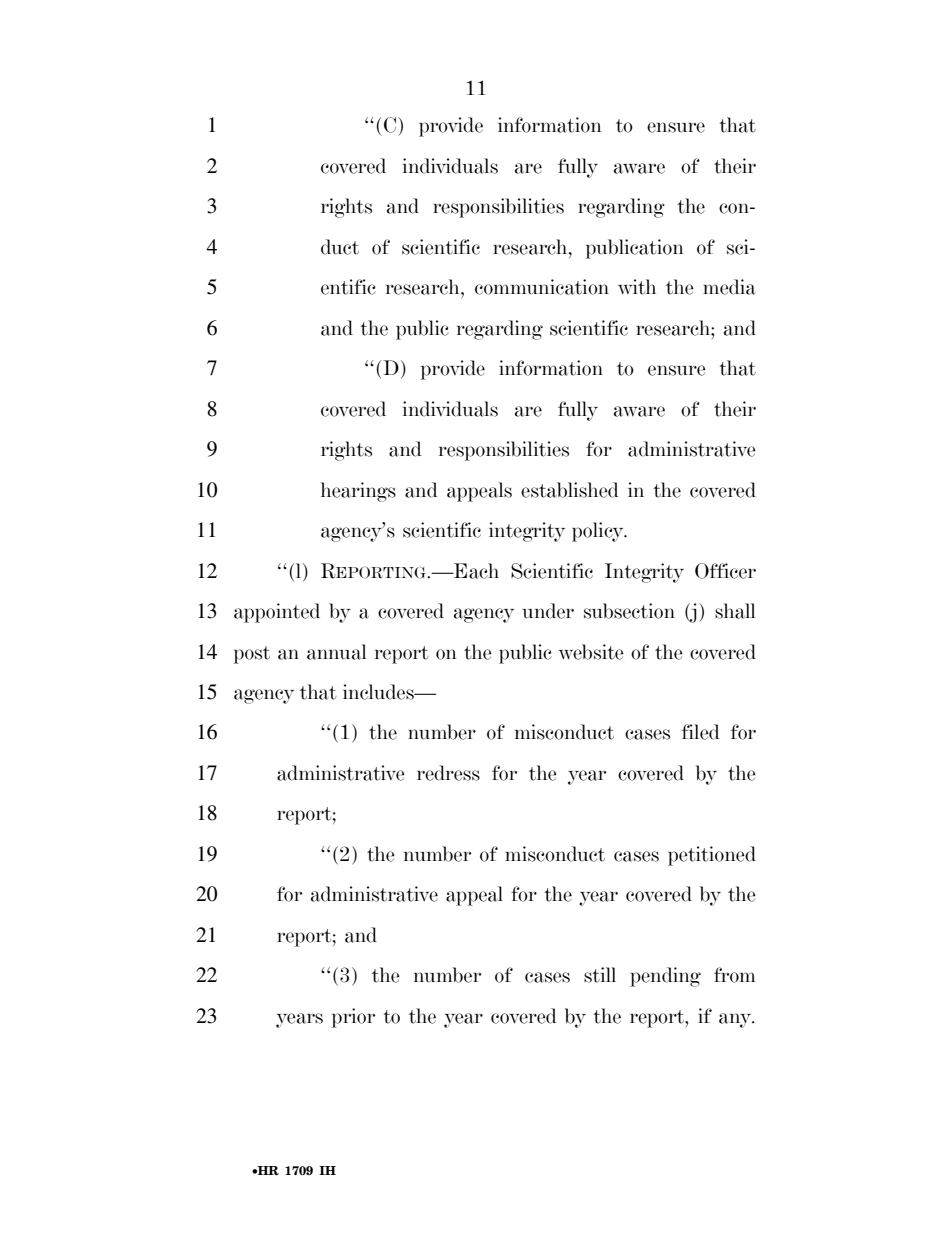 The image size is (952, 1233). What do you see at coordinates (336, 652) in the page?
I see `annual` at bounding box center [336, 652].
